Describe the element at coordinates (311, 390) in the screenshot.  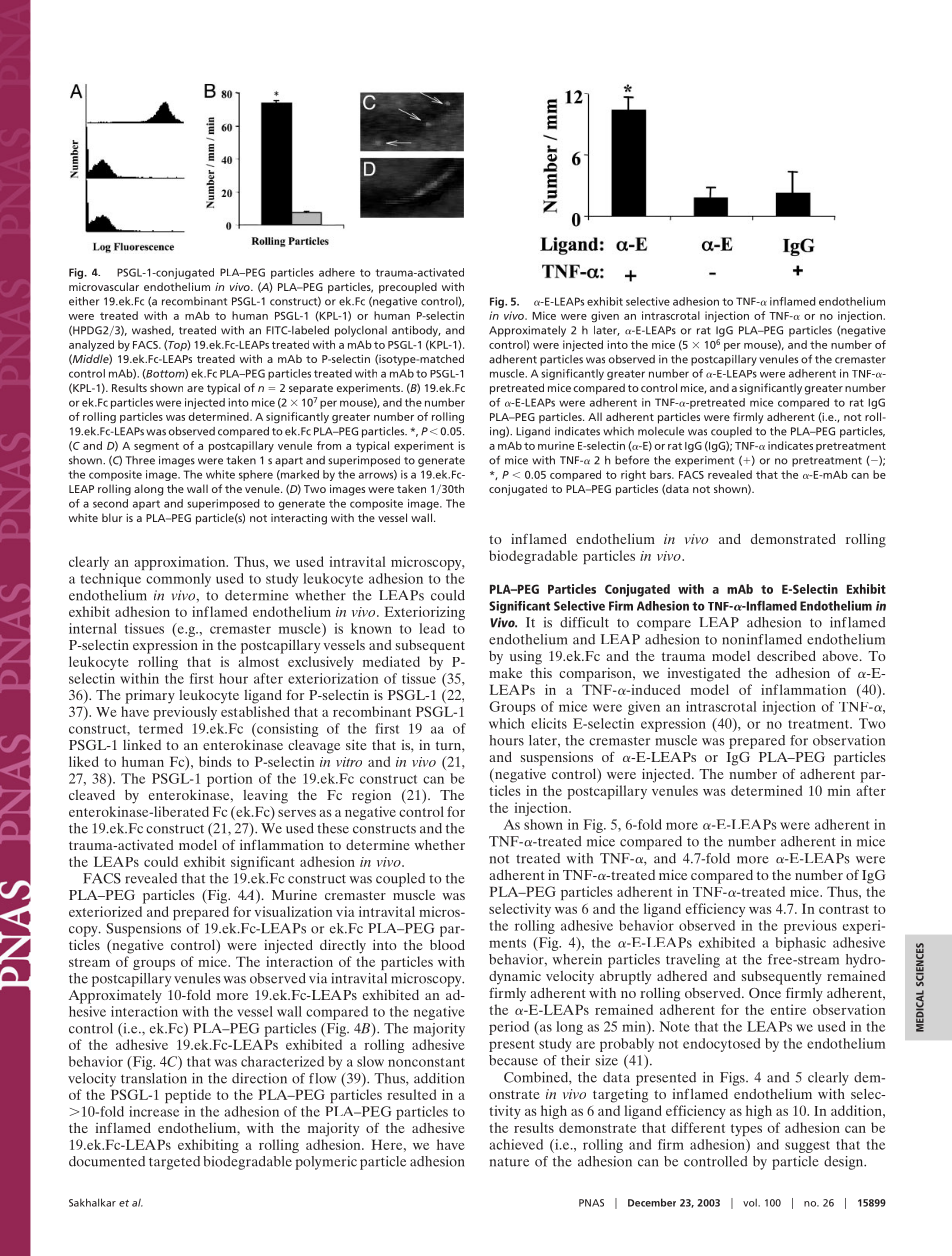
I see `separate` at that location.
